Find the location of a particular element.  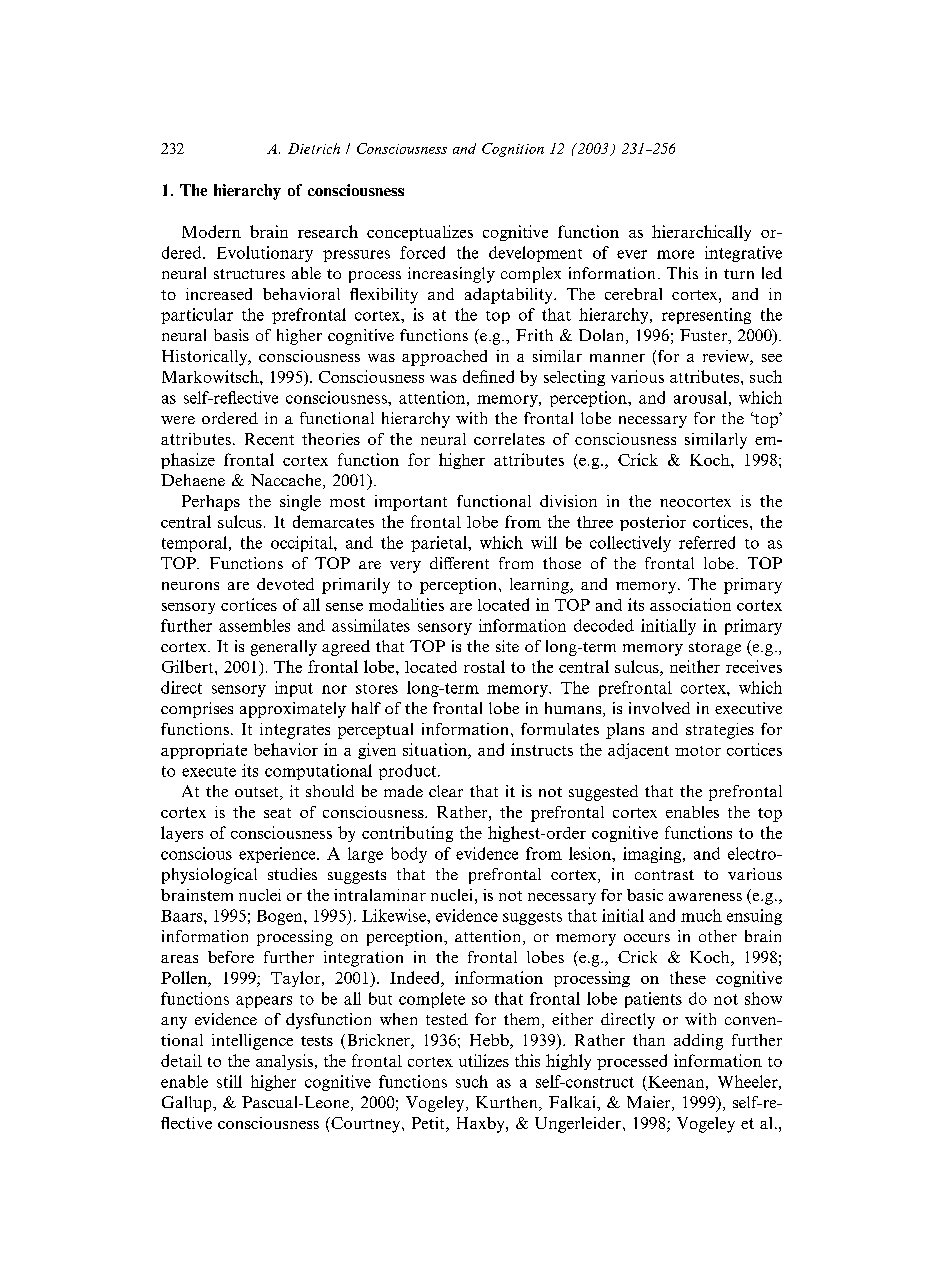

Modern is located at coordinates (211, 231).
